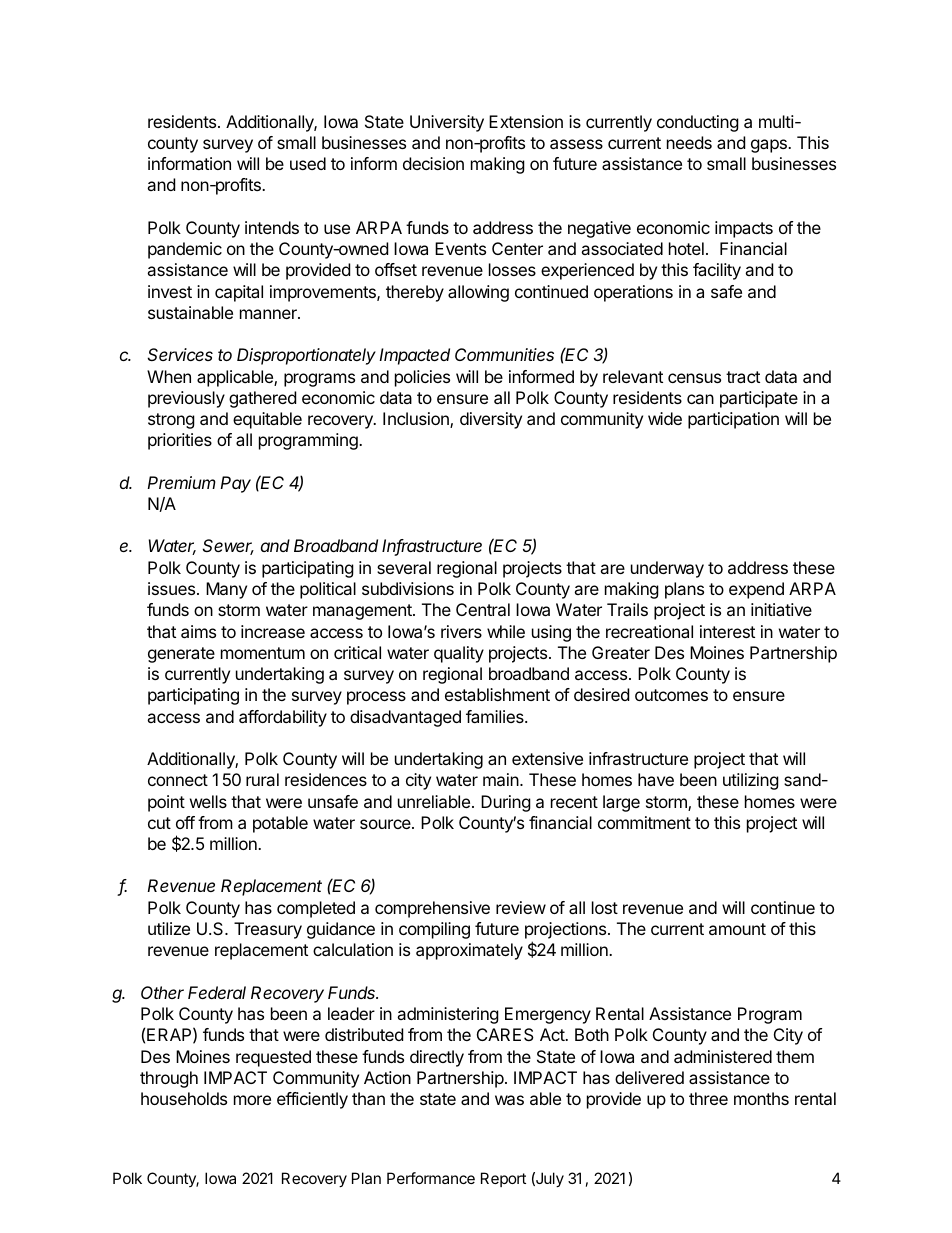  Describe the element at coordinates (503, 1179) in the page. I see `Report` at that location.
